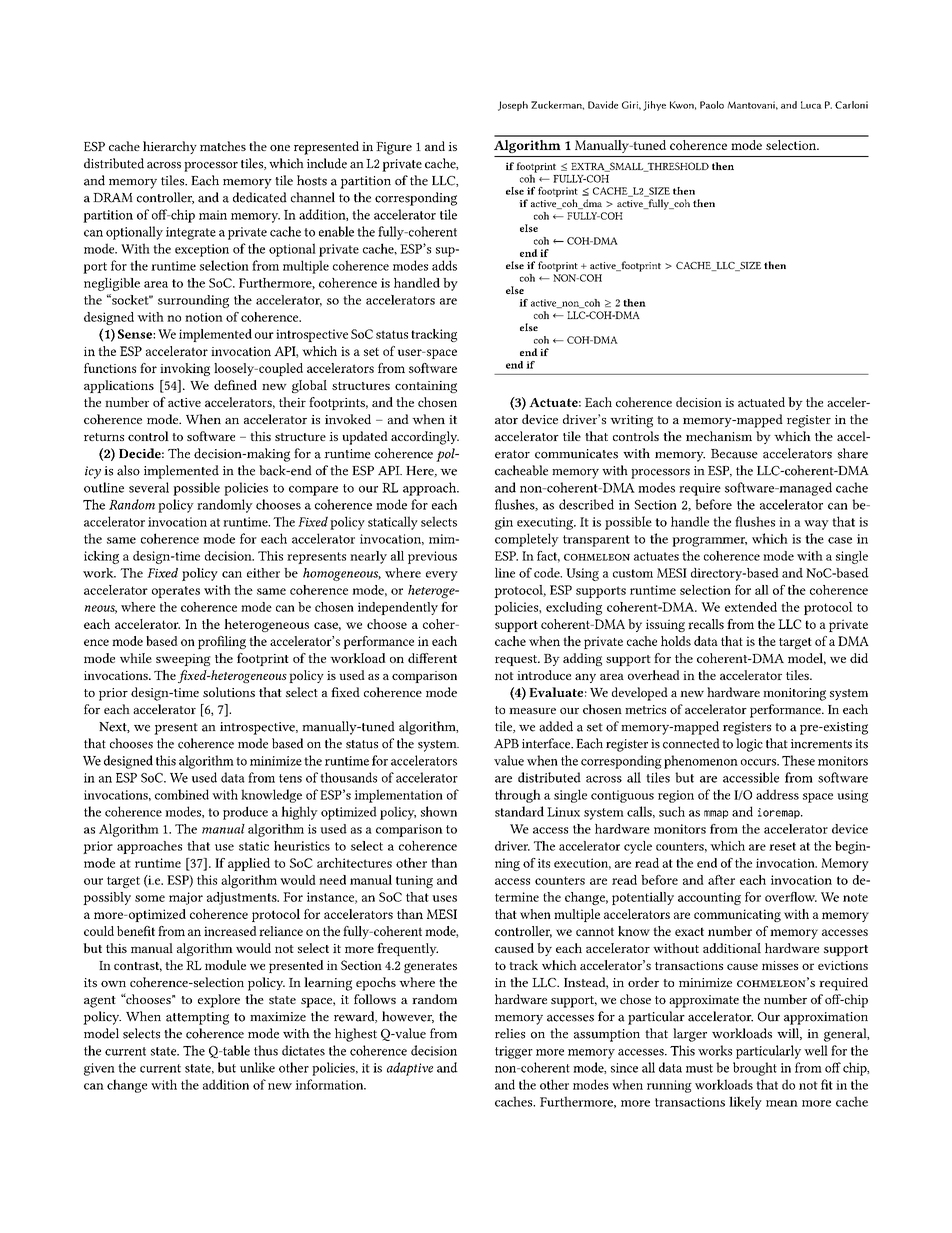 The image size is (952, 1233). Describe the element at coordinates (439, 811) in the screenshot. I see `shown` at that location.
